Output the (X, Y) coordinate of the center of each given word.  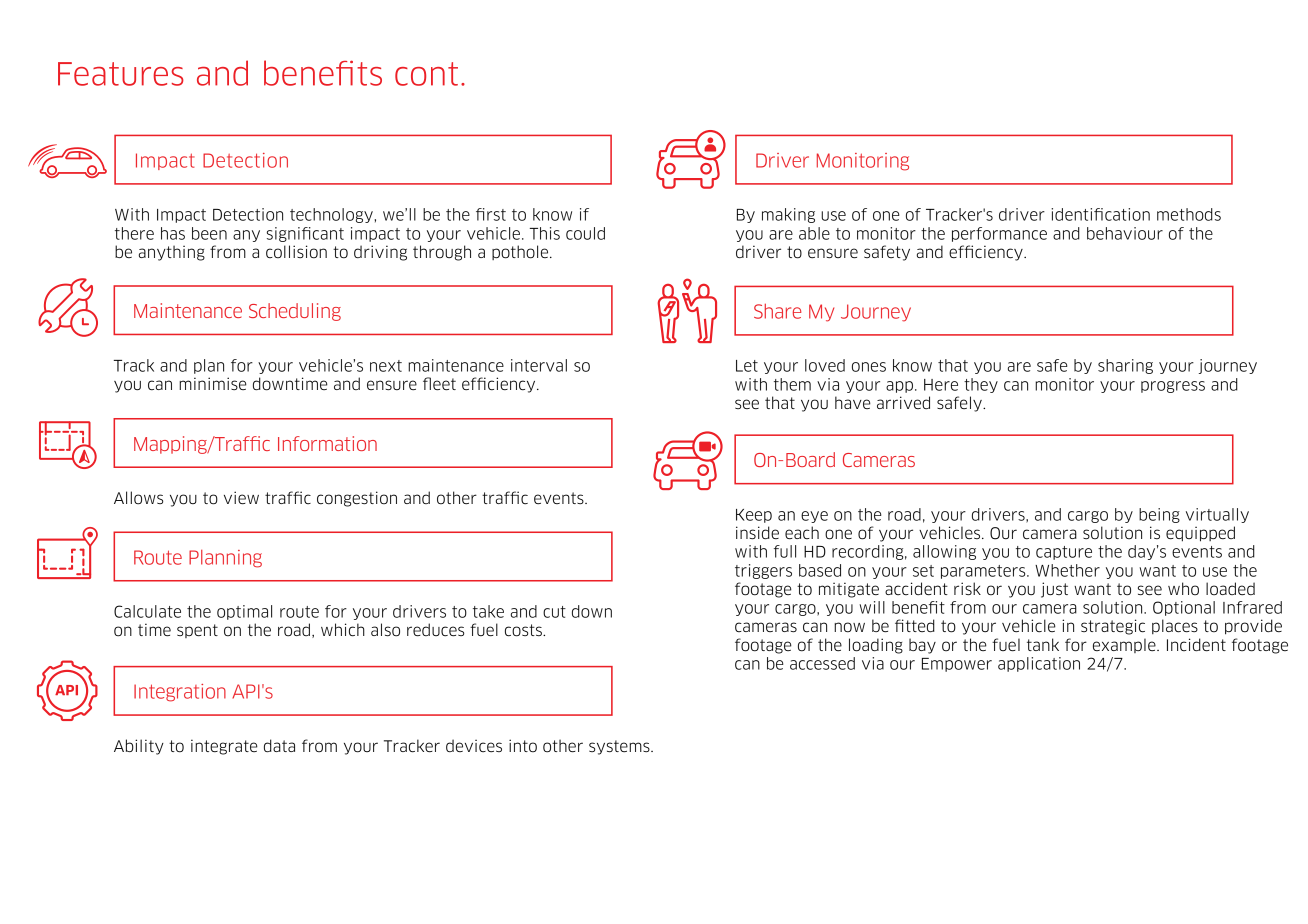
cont (426, 74)
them (792, 384)
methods (1189, 214)
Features (121, 74)
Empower (957, 665)
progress (1173, 387)
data (279, 745)
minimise (213, 383)
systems (620, 747)
